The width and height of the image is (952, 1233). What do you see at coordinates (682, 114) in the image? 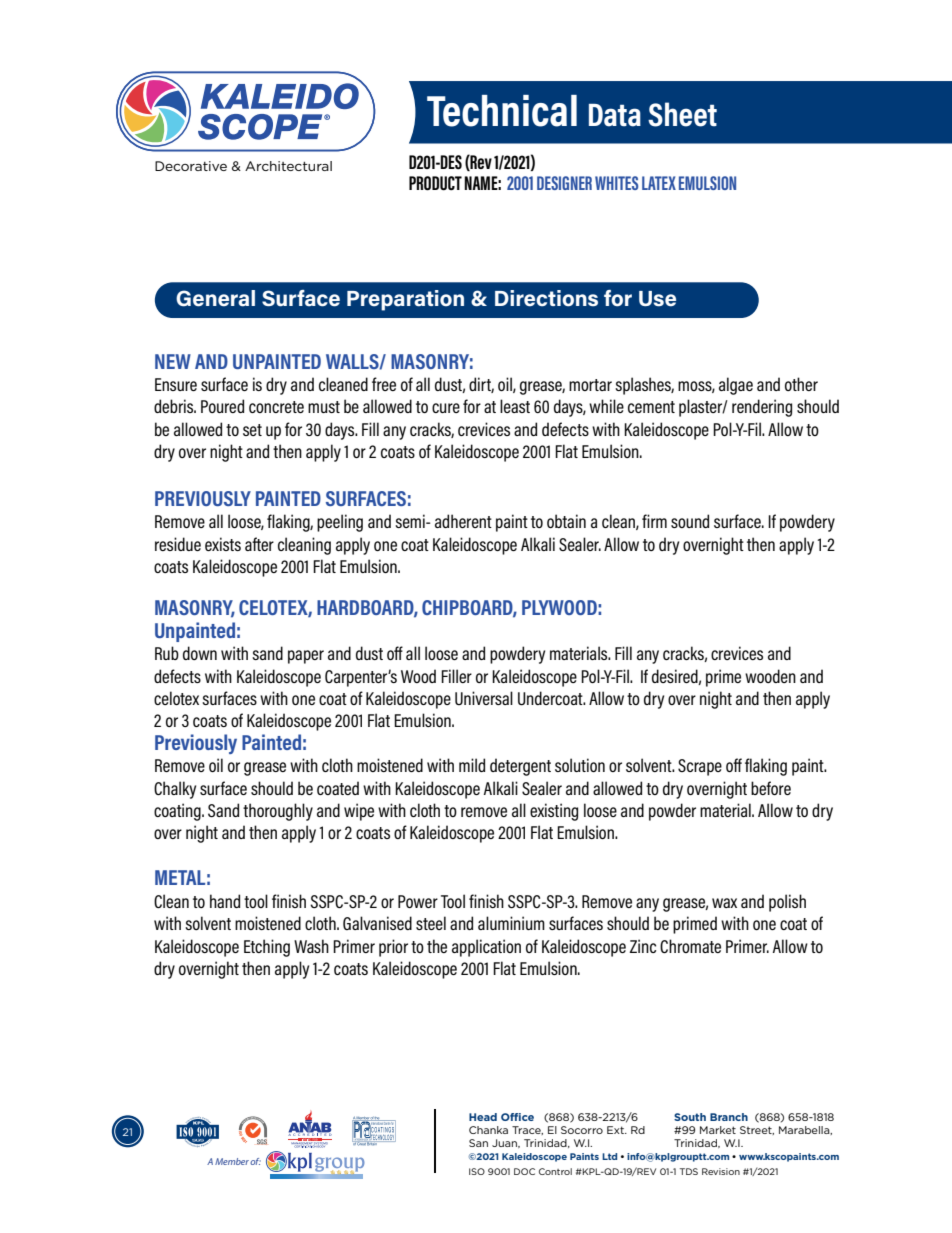
I see `Sheet` at bounding box center [682, 114].
